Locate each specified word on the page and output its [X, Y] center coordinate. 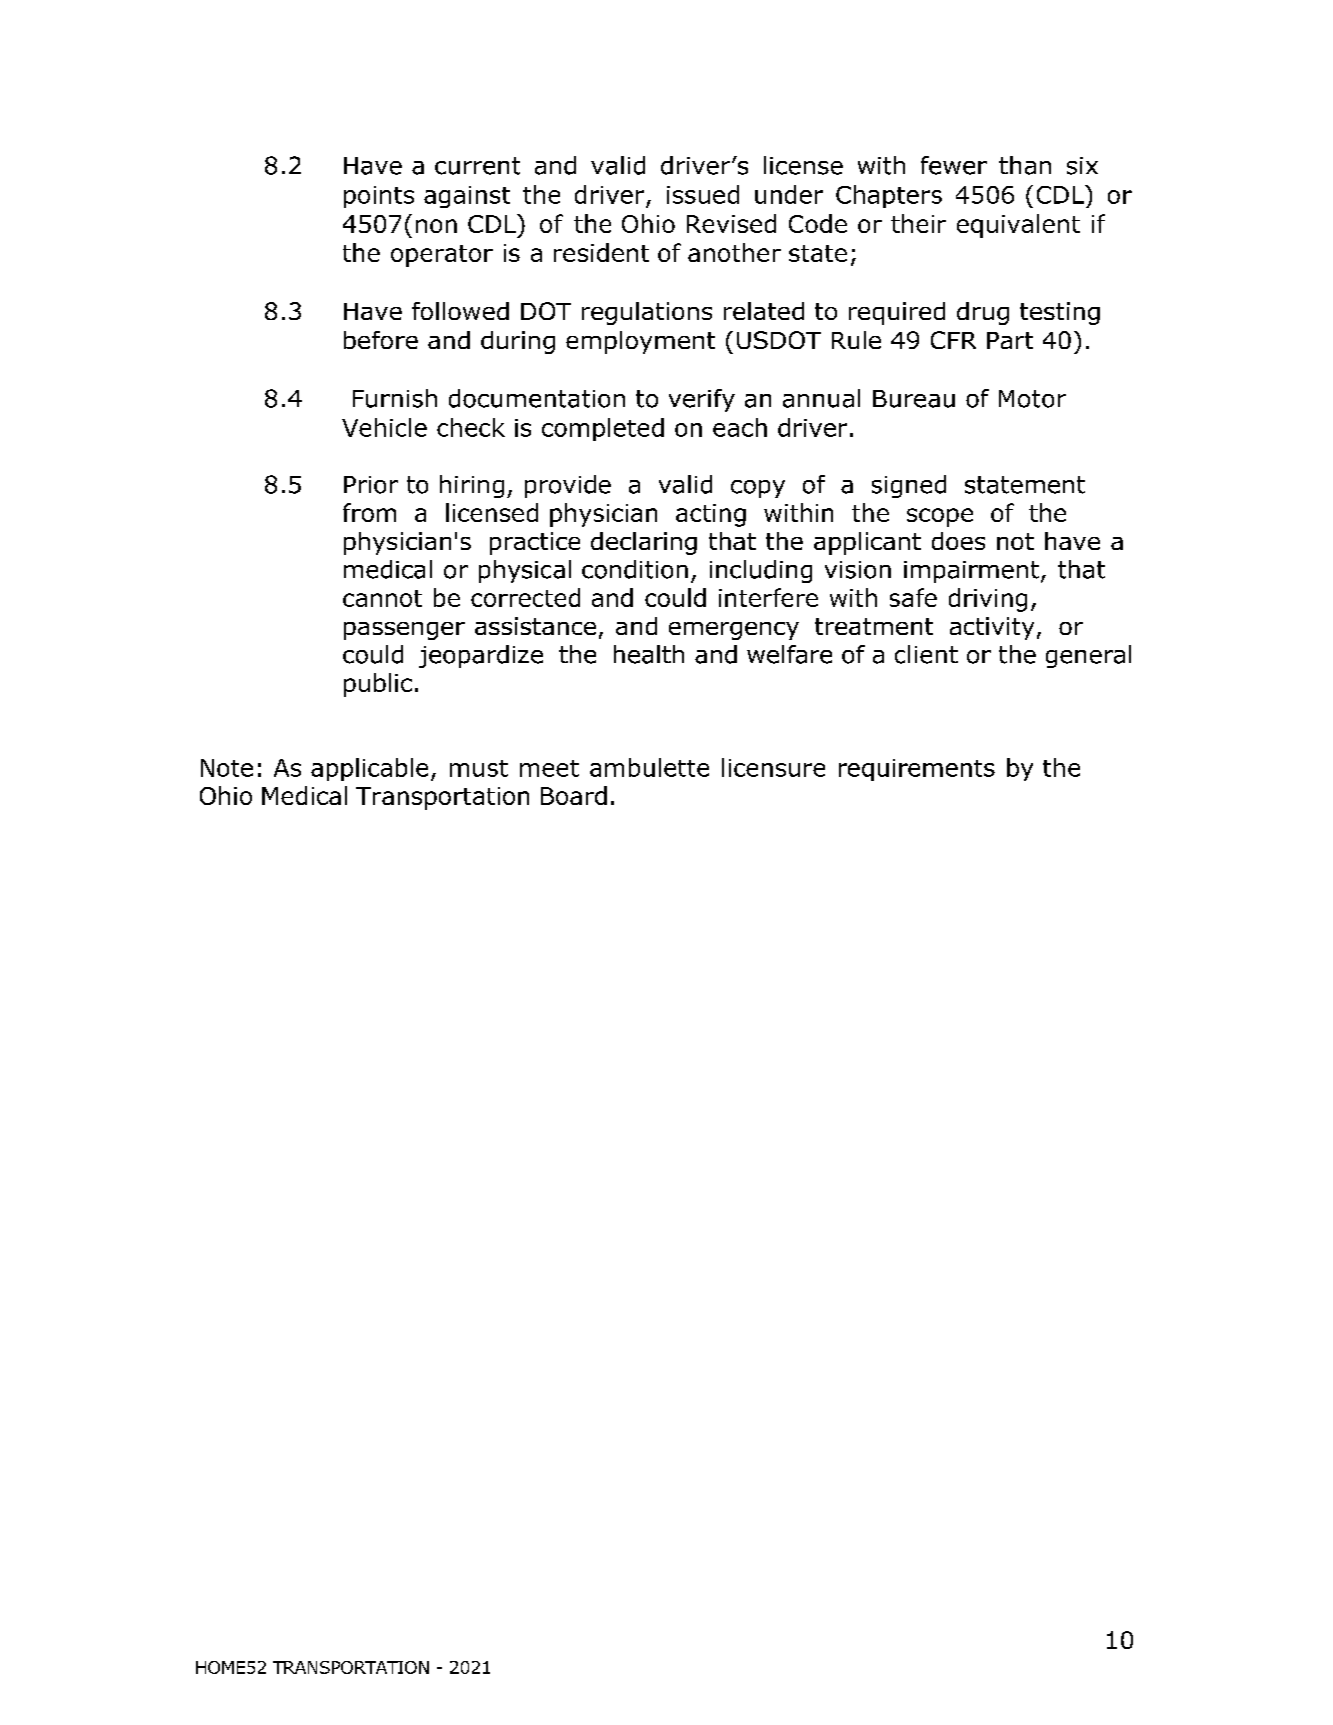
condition [635, 569]
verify [702, 400]
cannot [382, 598]
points [379, 197]
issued [703, 194]
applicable [369, 769]
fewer [954, 165]
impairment [971, 572]
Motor [1032, 399]
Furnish [395, 398]
